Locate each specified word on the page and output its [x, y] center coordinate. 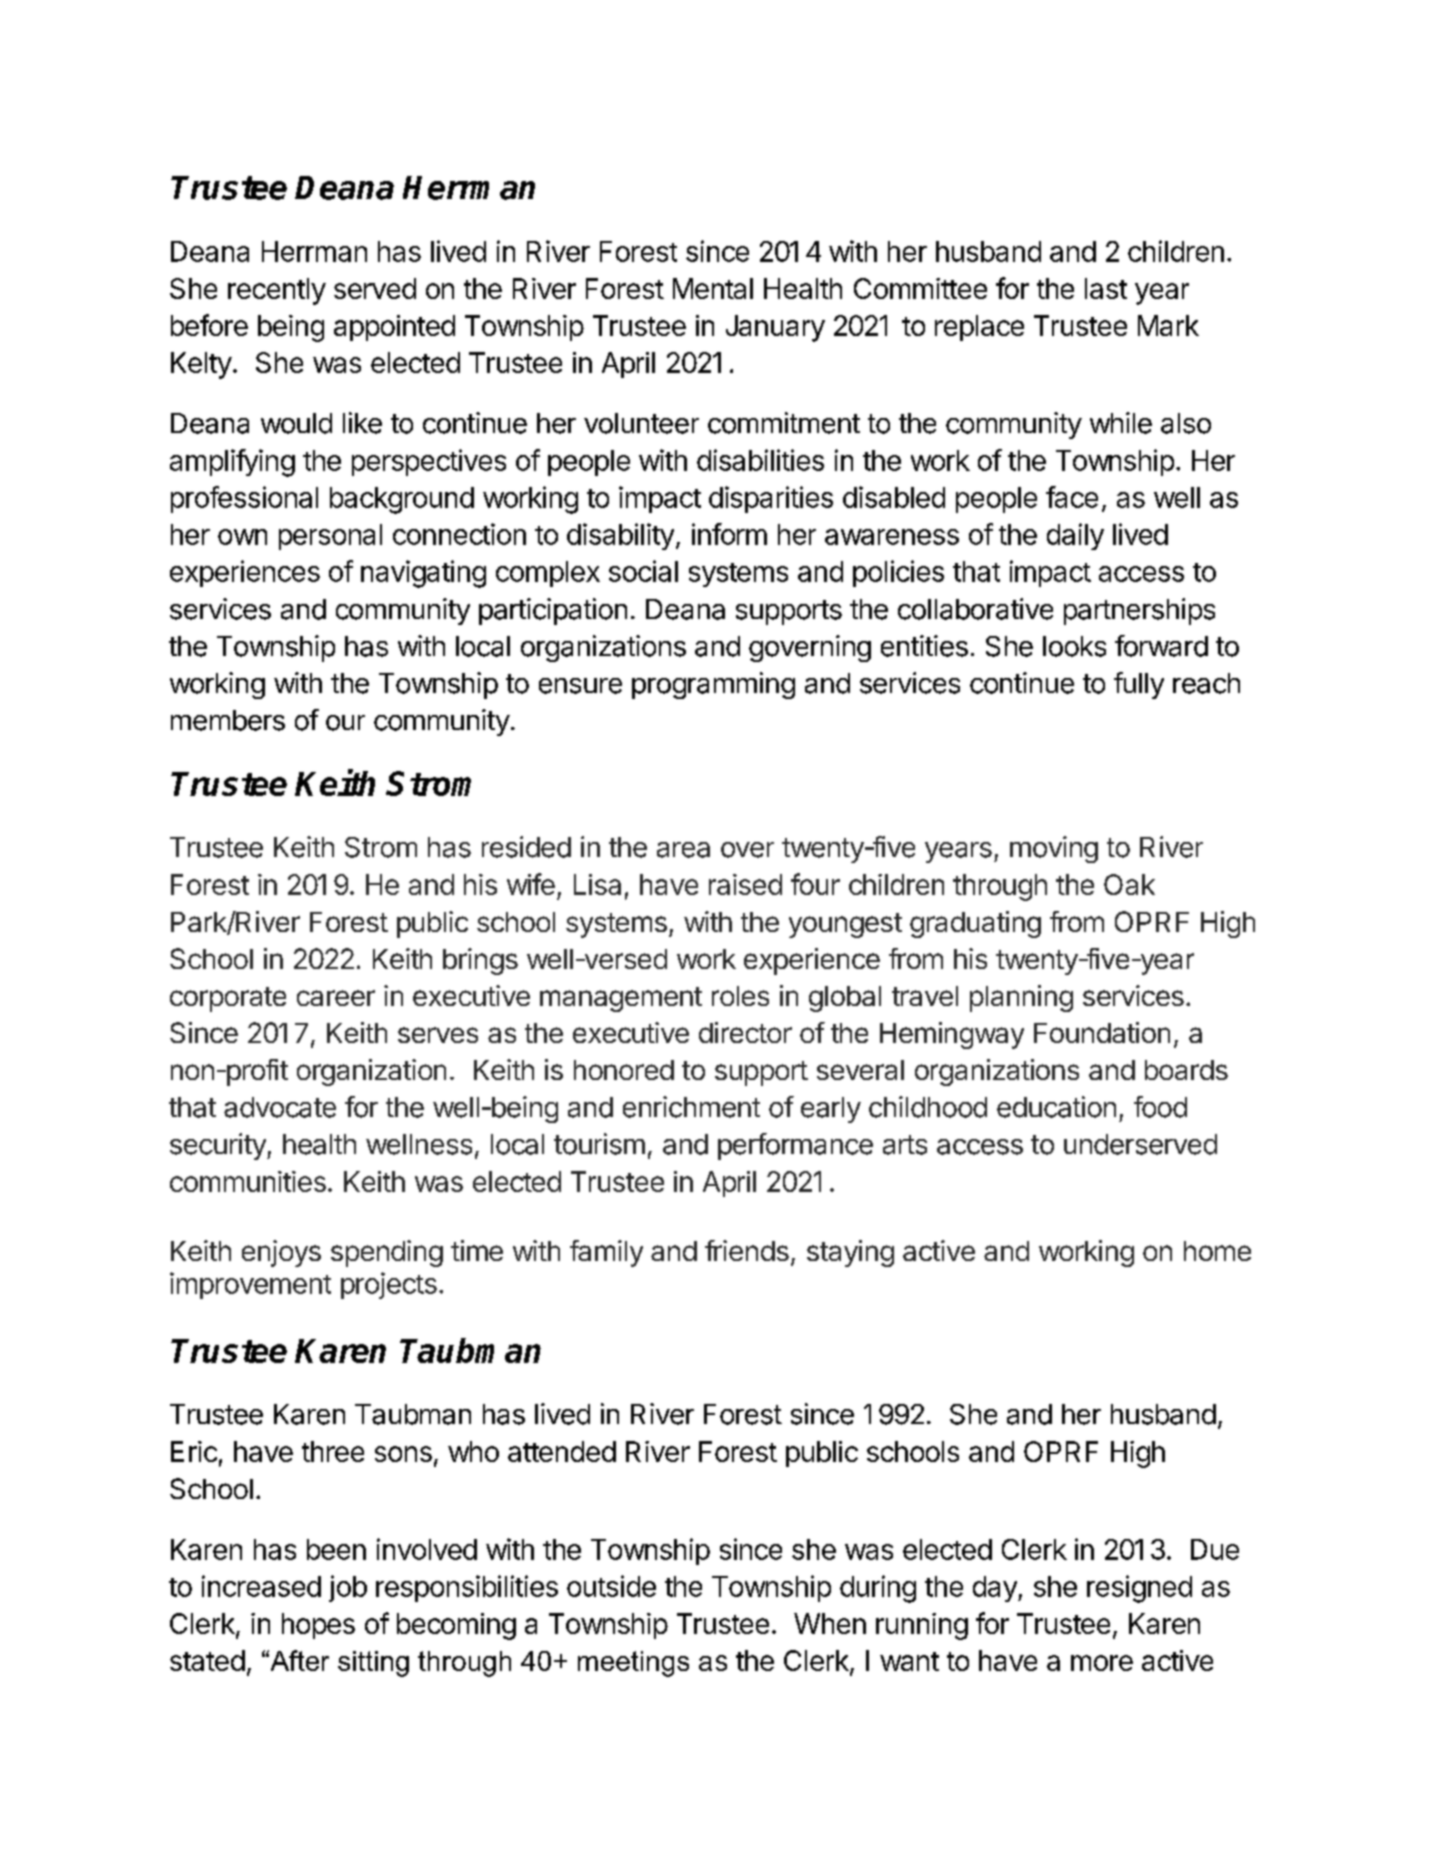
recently [277, 291]
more [1102, 1663]
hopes [318, 1626]
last [1106, 288]
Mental [713, 288]
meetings [633, 1664]
